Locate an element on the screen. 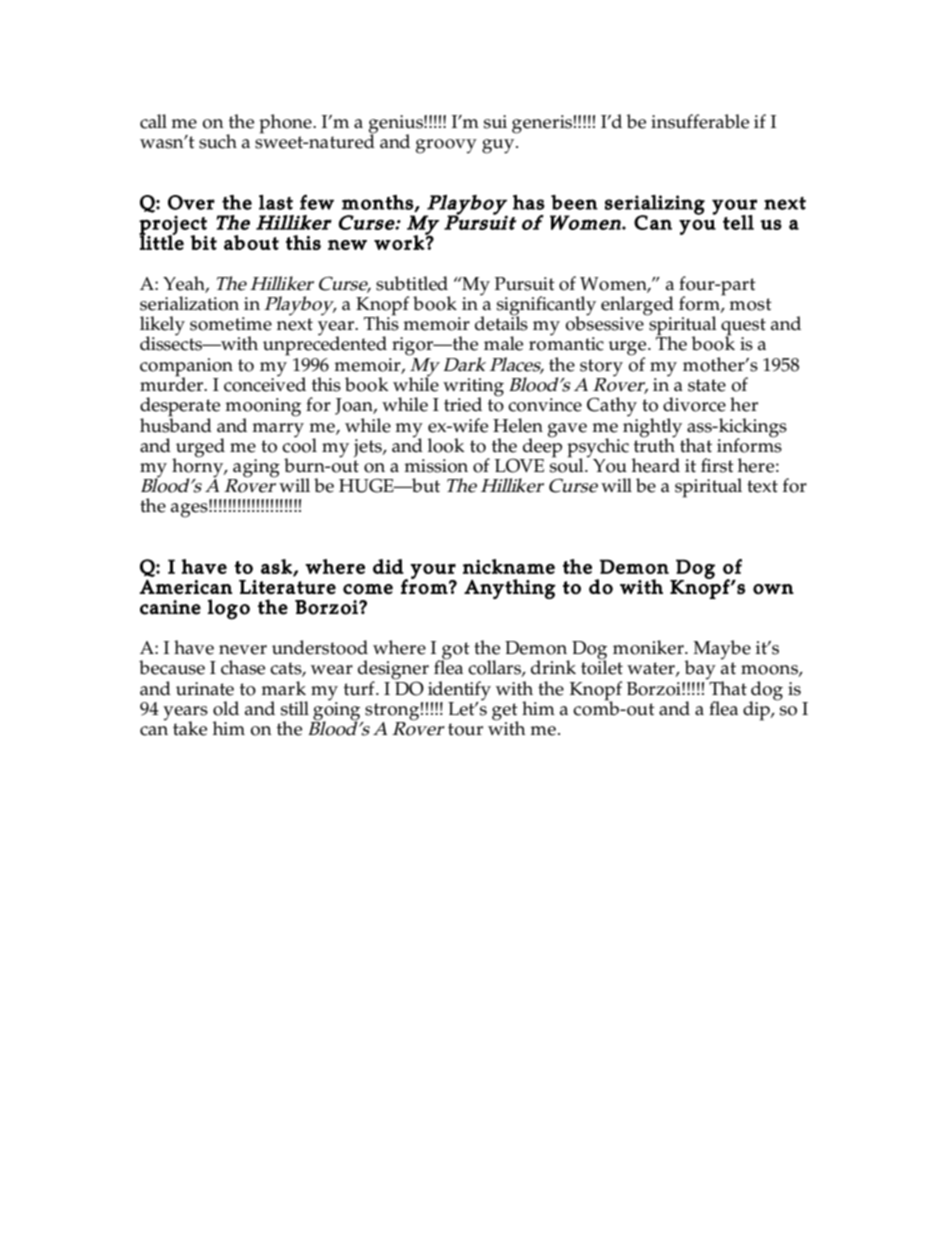  first is located at coordinates (717, 465).
